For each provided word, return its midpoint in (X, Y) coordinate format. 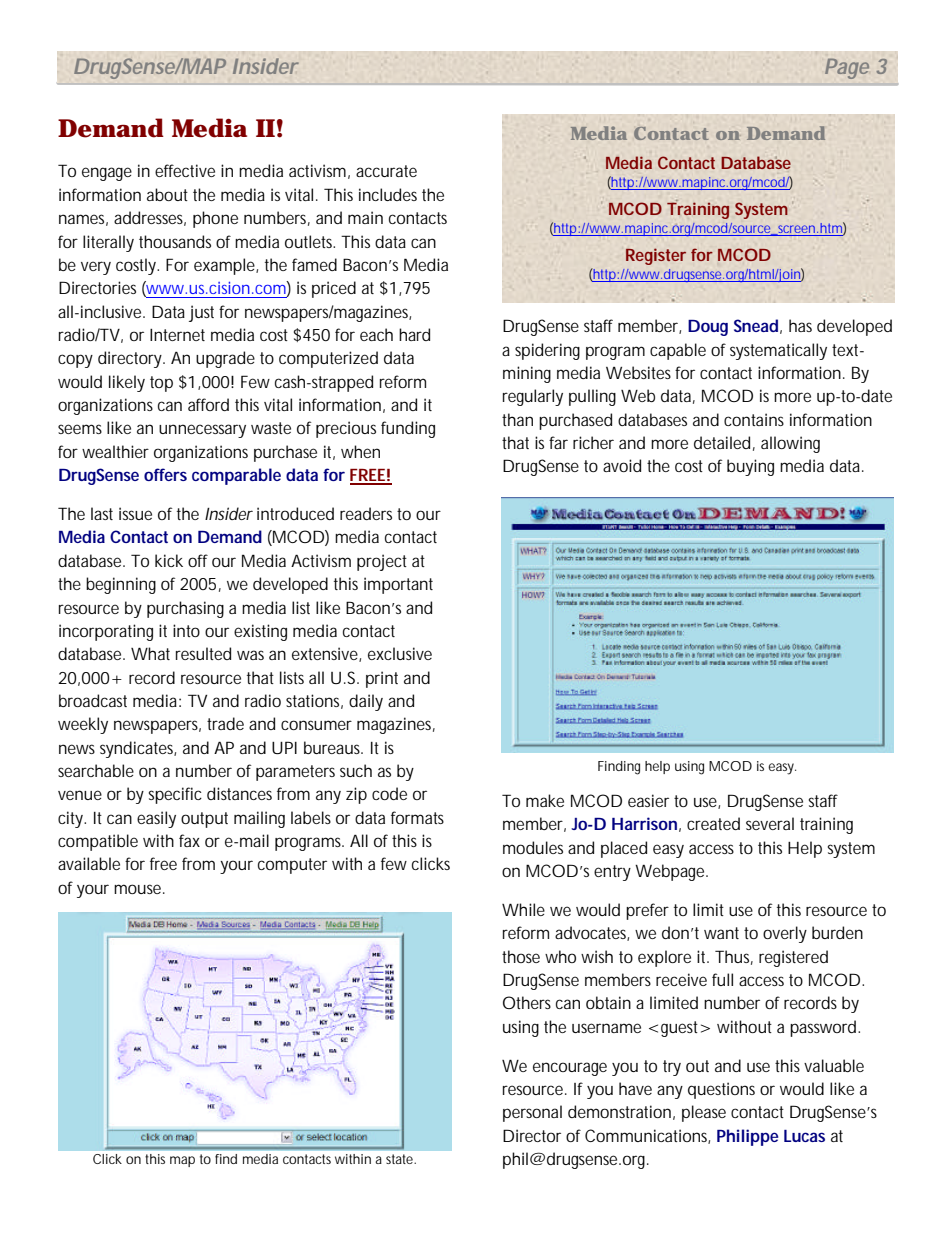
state (401, 1159)
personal (532, 1113)
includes (388, 194)
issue (135, 513)
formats (417, 817)
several (770, 823)
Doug (708, 328)
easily (156, 819)
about (167, 194)
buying (750, 467)
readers (366, 513)
